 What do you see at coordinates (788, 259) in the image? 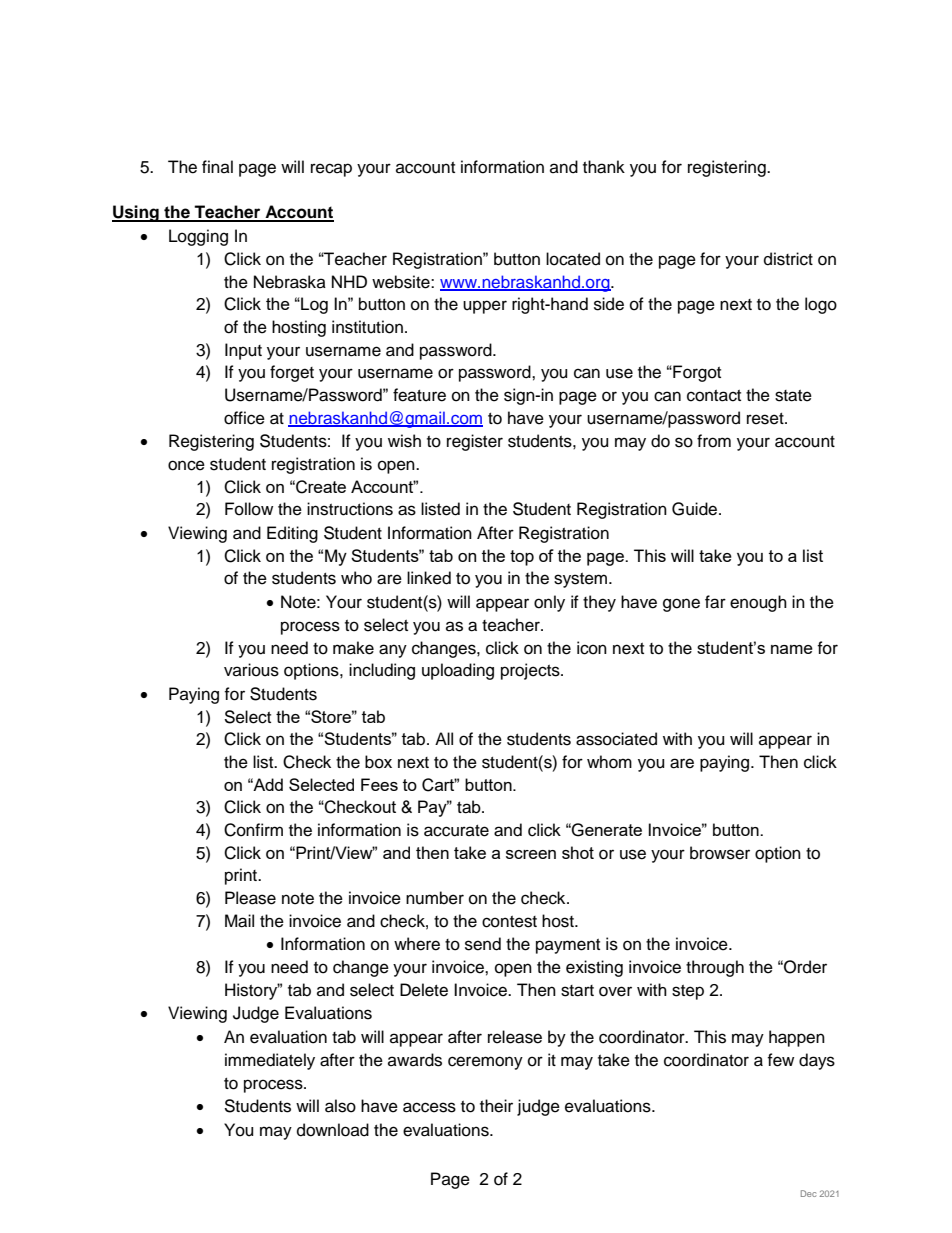
I see `district` at bounding box center [788, 259].
